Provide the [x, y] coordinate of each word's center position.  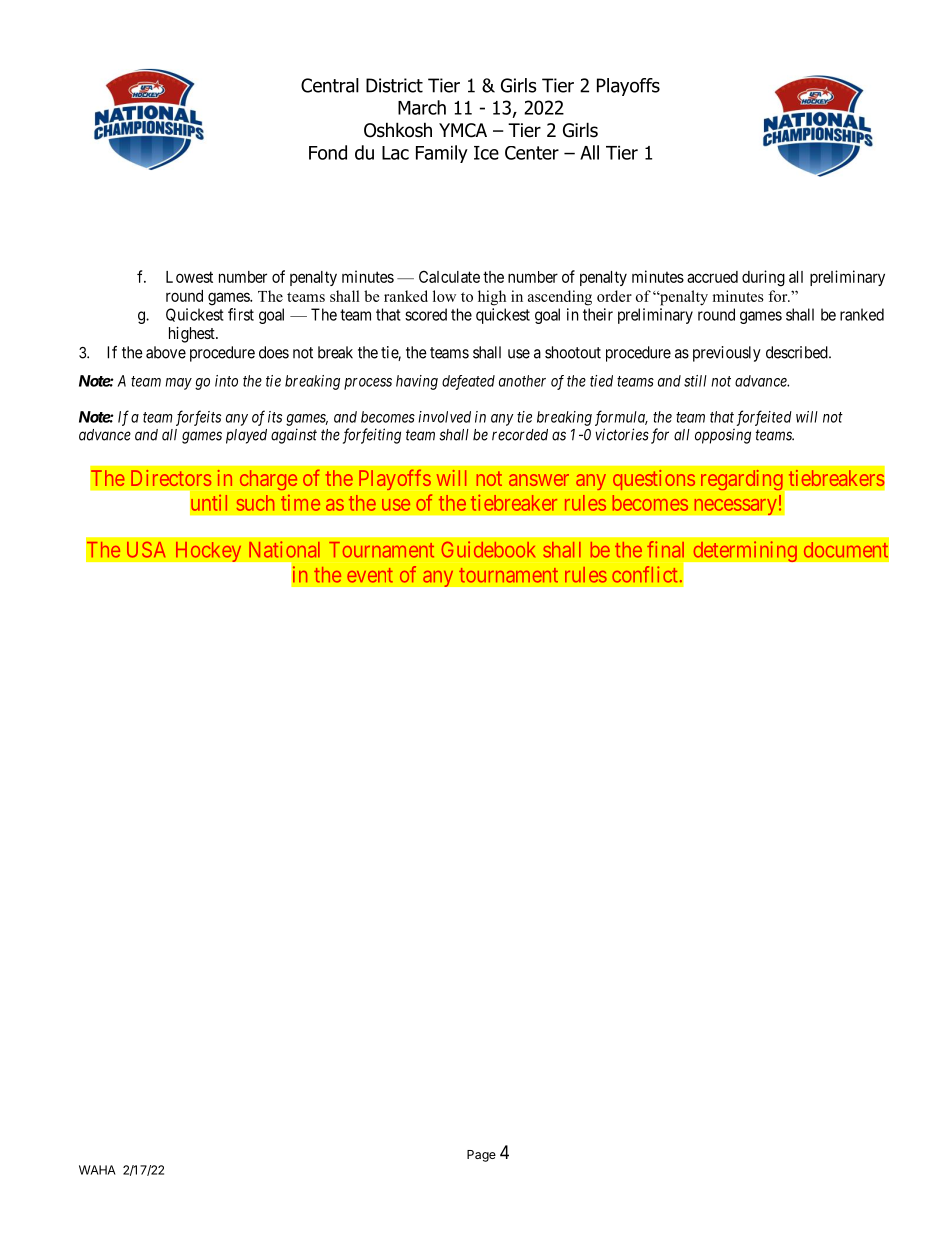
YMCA [463, 130]
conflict [644, 574]
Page [481, 1156]
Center [532, 153]
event [370, 575]
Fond [328, 152]
